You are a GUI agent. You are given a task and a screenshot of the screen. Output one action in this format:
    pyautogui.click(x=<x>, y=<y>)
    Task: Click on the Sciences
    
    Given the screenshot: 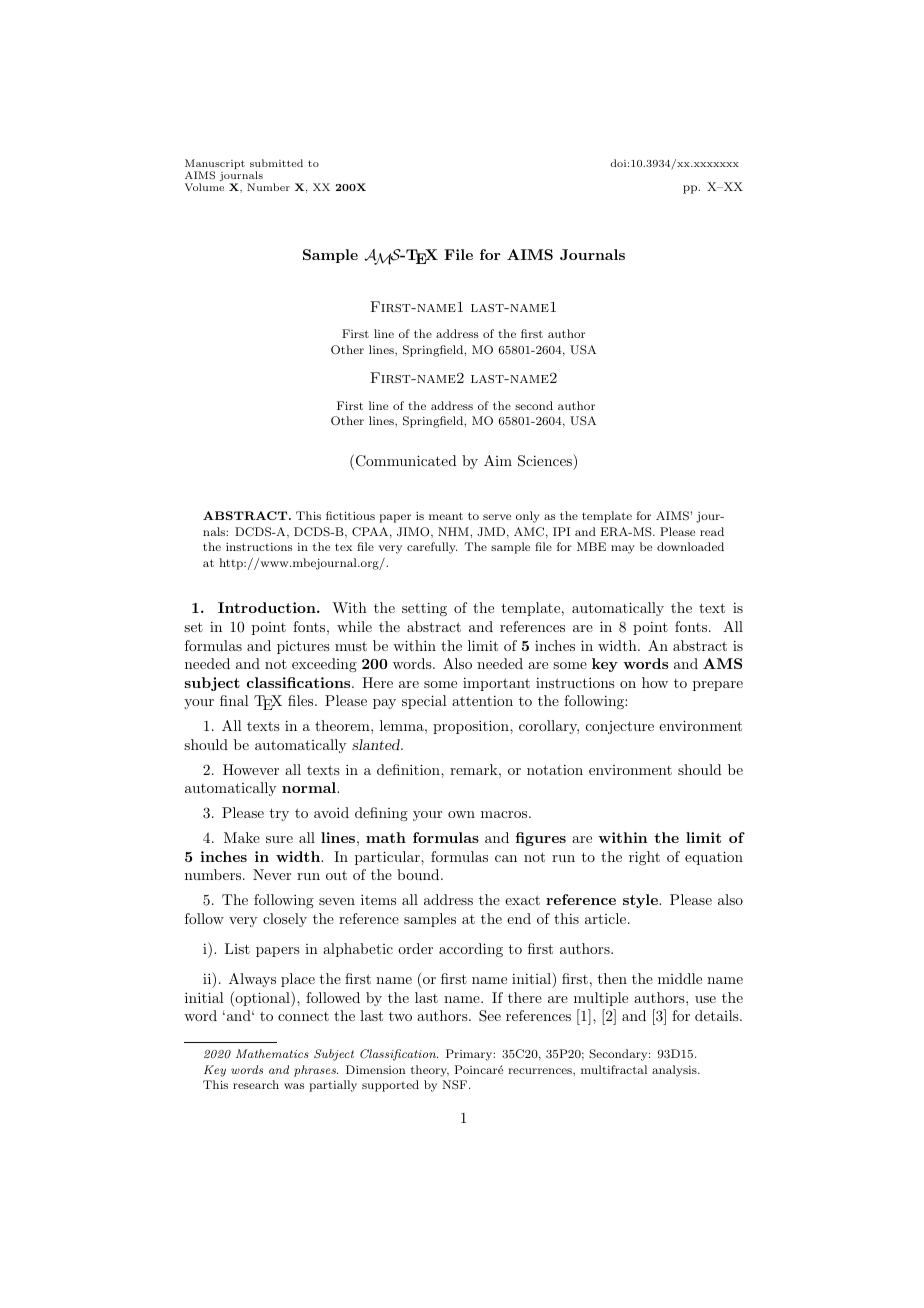 What is the action you would take?
    pyautogui.click(x=546, y=460)
